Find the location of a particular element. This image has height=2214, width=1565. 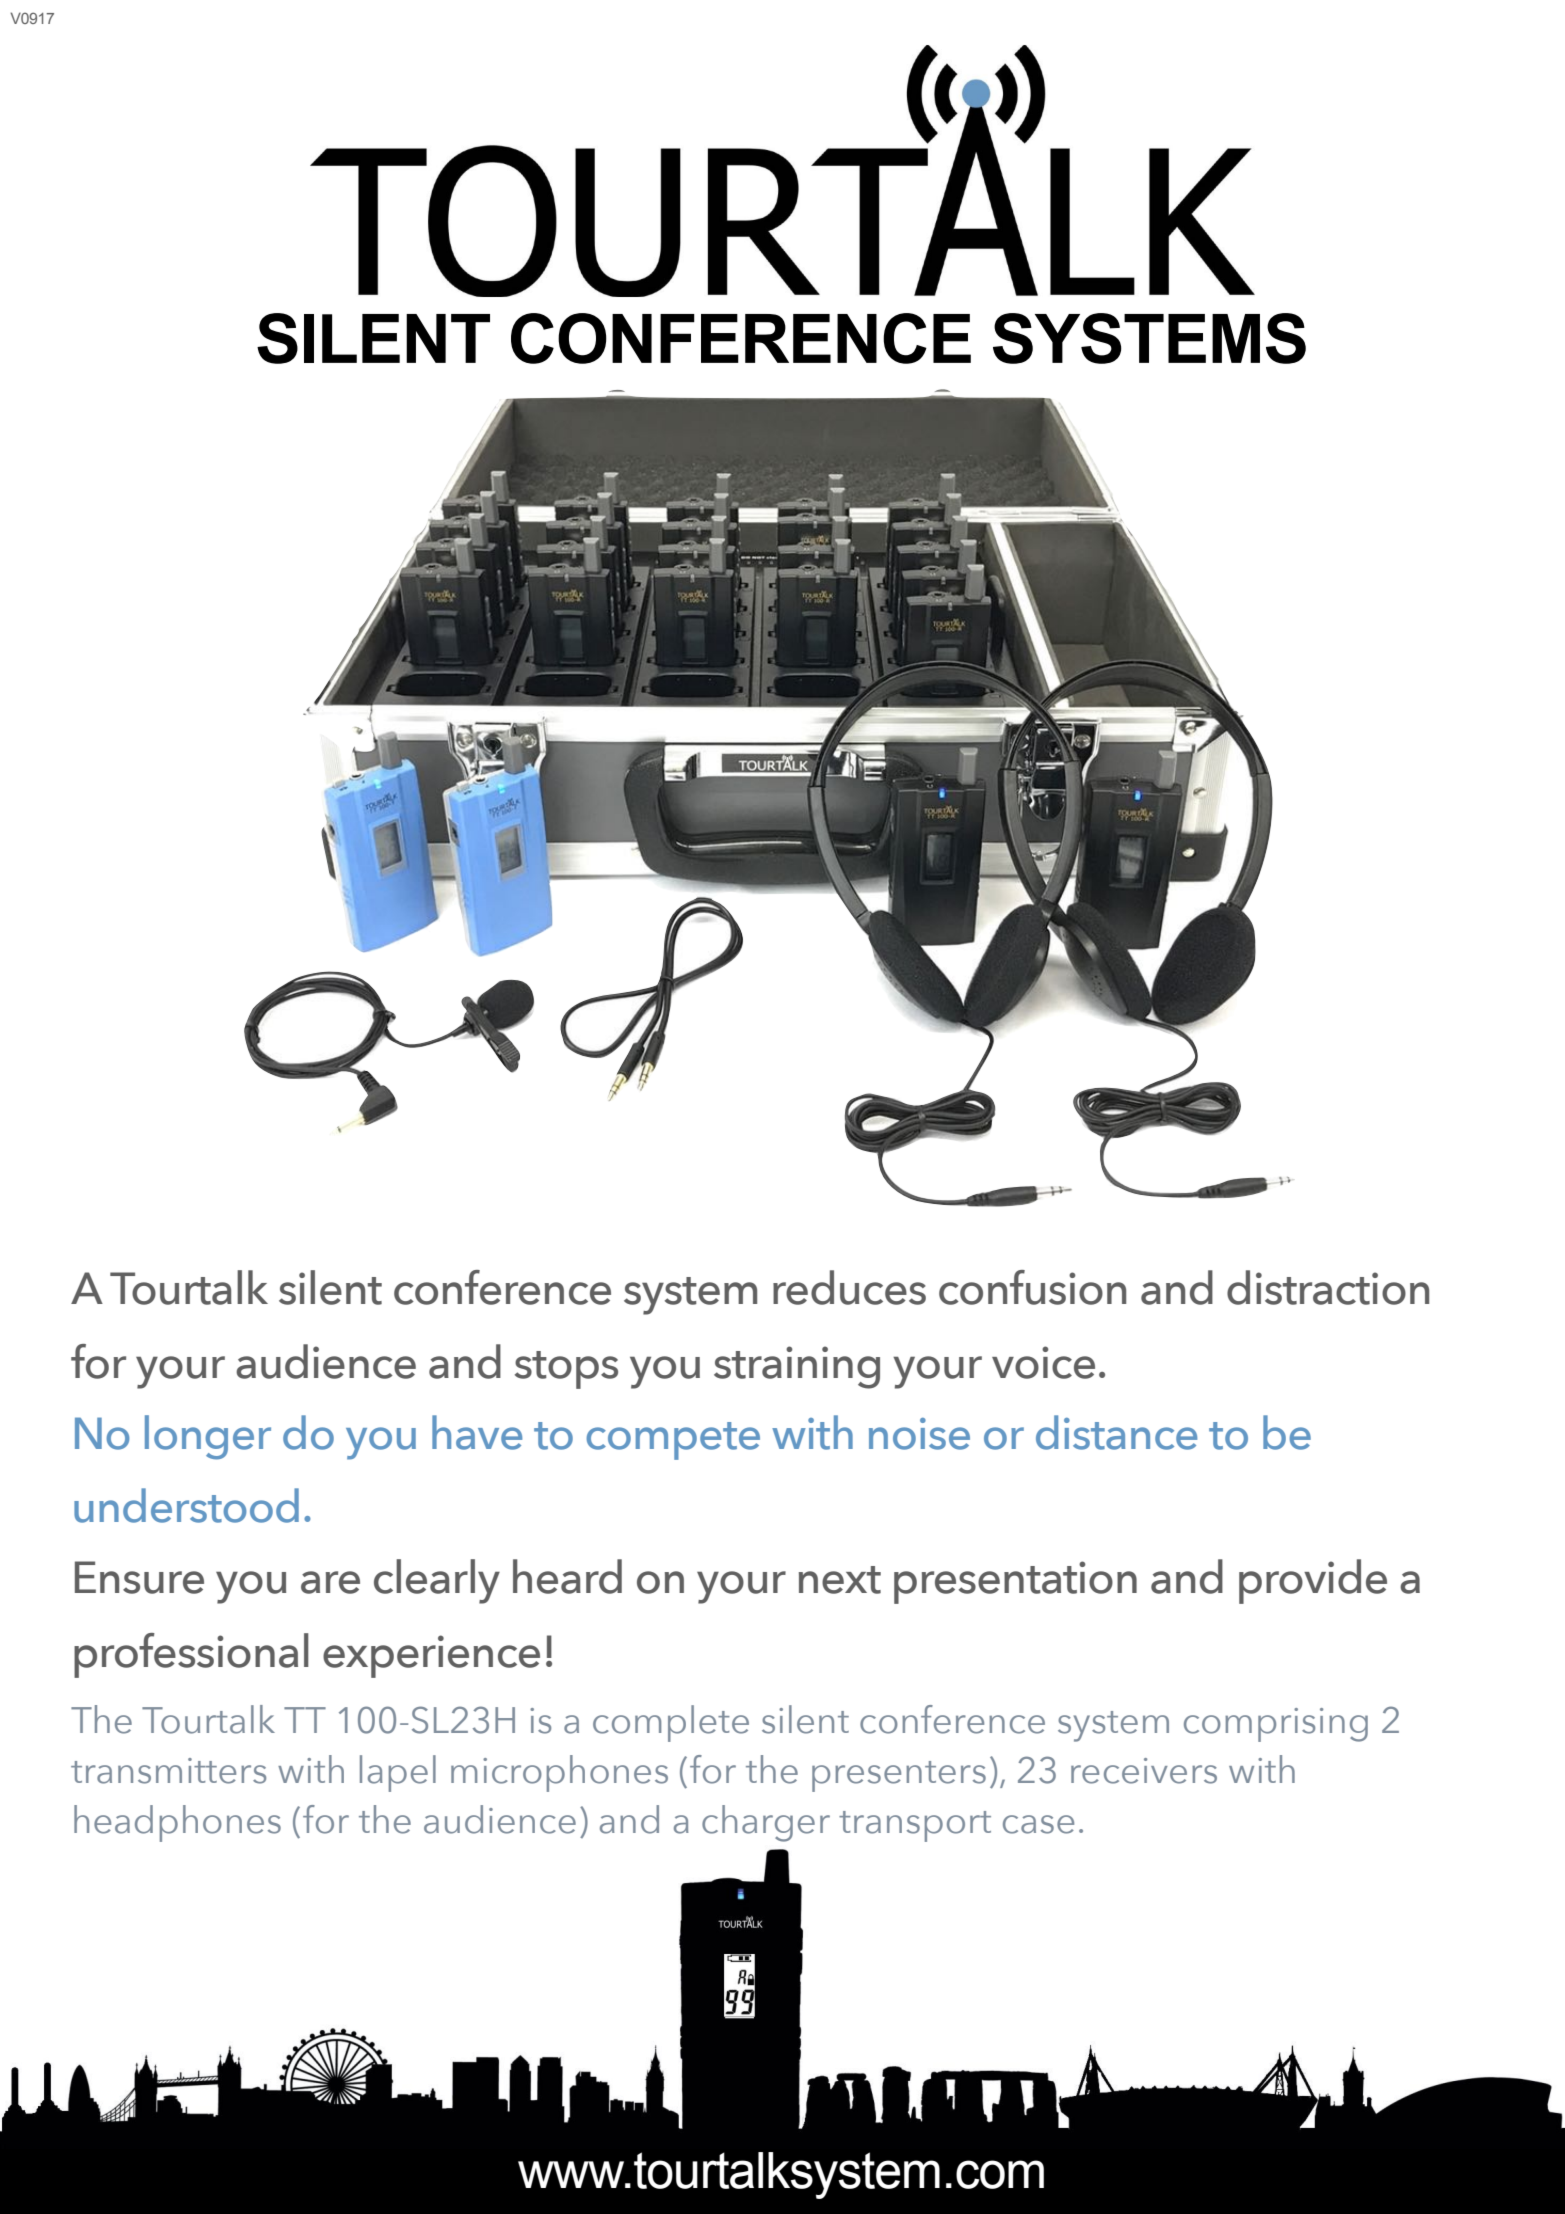

headphones is located at coordinates (177, 1823).
